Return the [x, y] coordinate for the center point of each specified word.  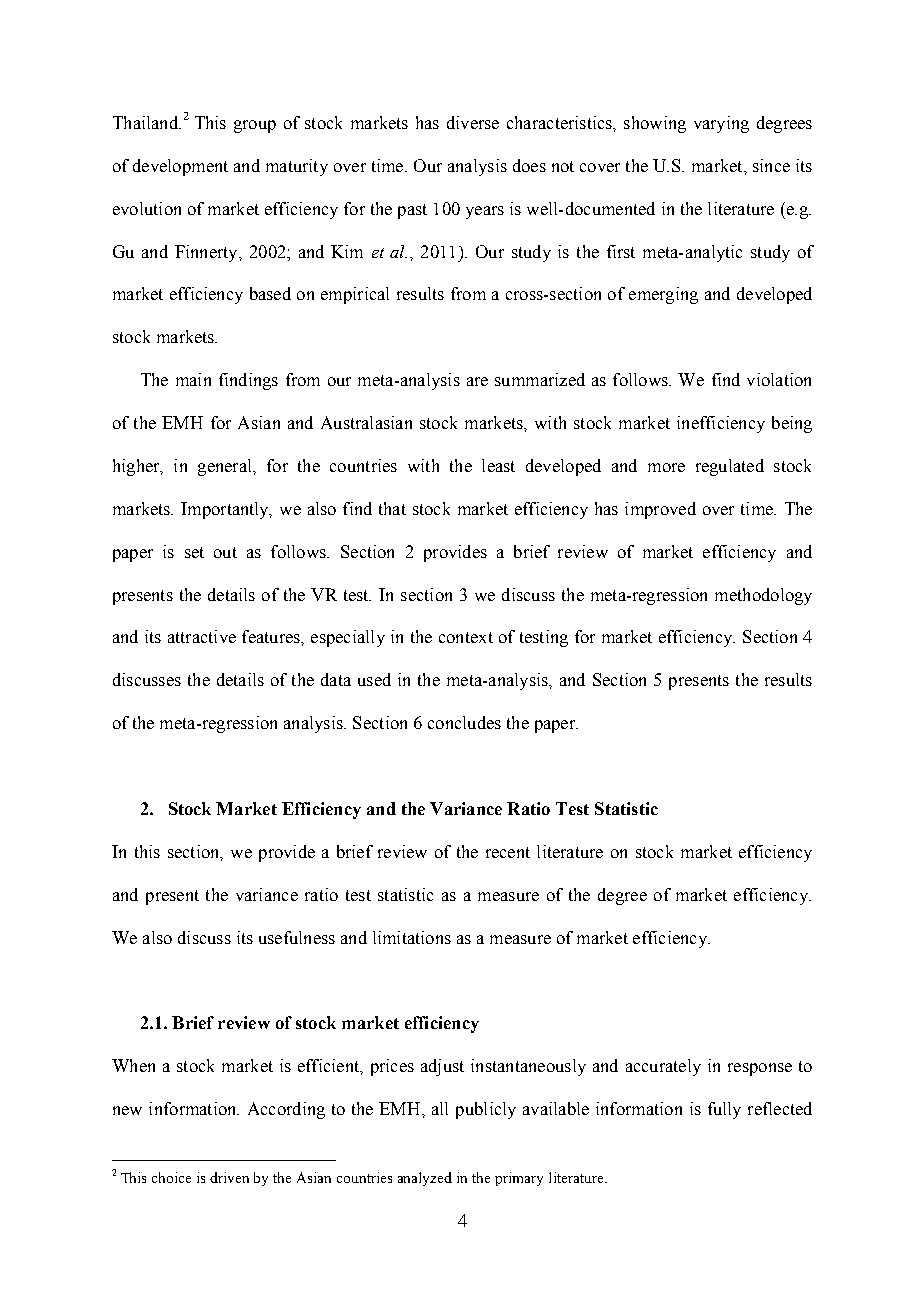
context [466, 637]
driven [229, 1177]
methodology [763, 596]
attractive [202, 636]
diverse [473, 122]
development [180, 167]
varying [721, 124]
